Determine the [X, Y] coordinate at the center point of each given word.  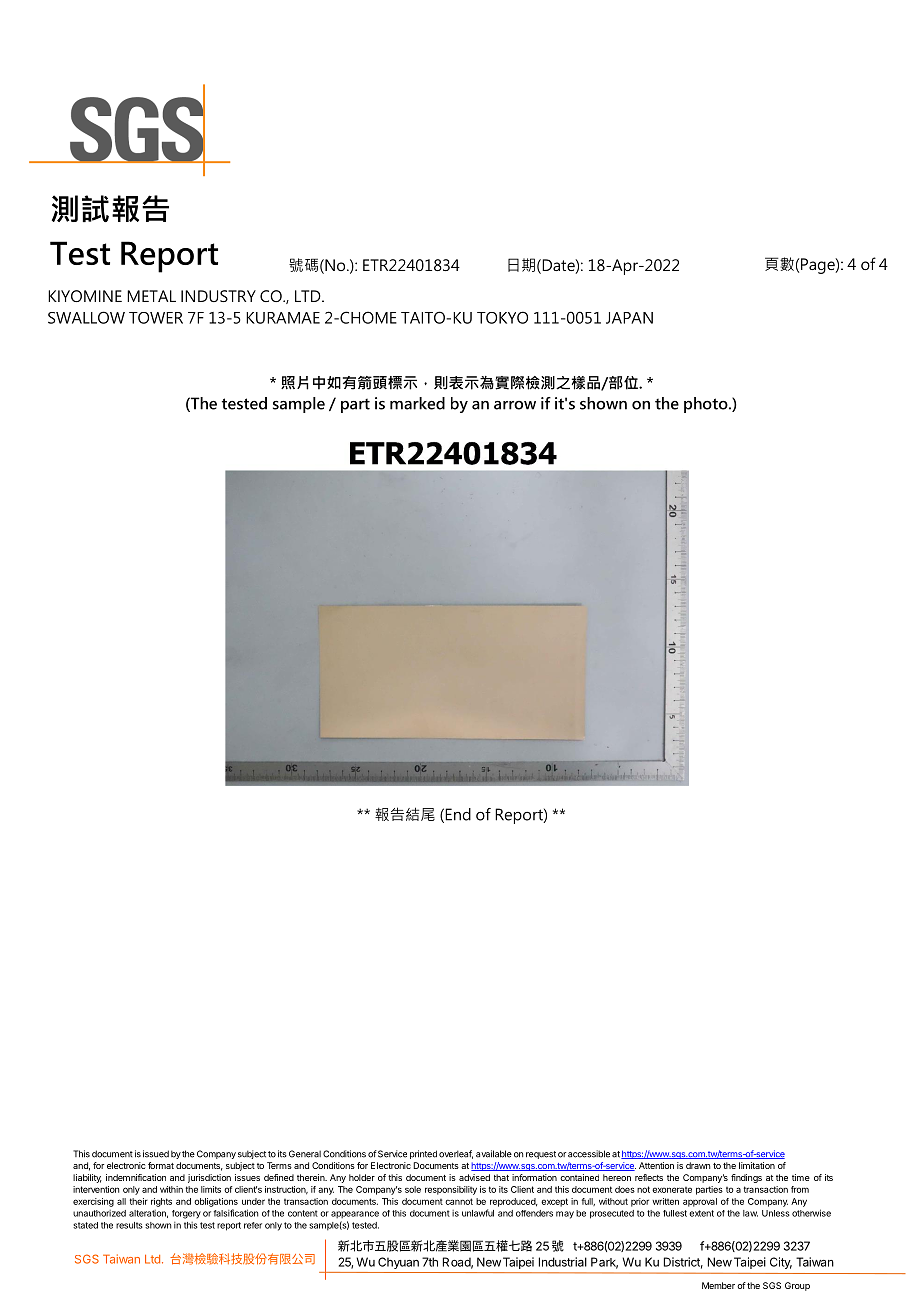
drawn [698, 1165]
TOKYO [502, 317]
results [129, 1225]
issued [156, 1154]
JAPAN [629, 318]
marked [417, 403]
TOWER [156, 318]
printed [423, 1154]
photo [707, 405]
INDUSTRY [218, 296]
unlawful [478, 1213]
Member [718, 1285]
